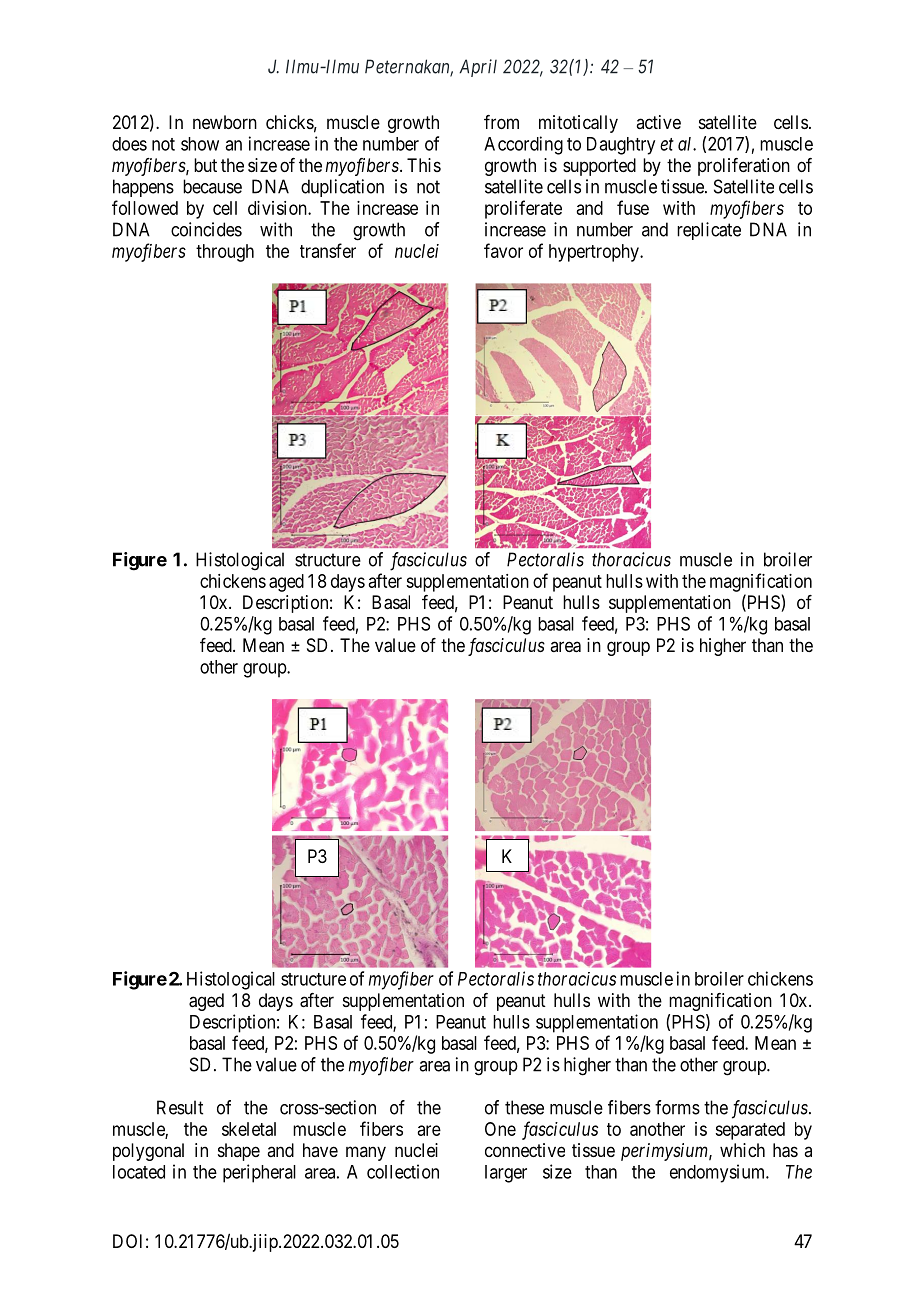 This screenshot has width=924, height=1308. Describe the element at coordinates (595, 253) in the screenshot. I see `hypertrophy` at that location.
